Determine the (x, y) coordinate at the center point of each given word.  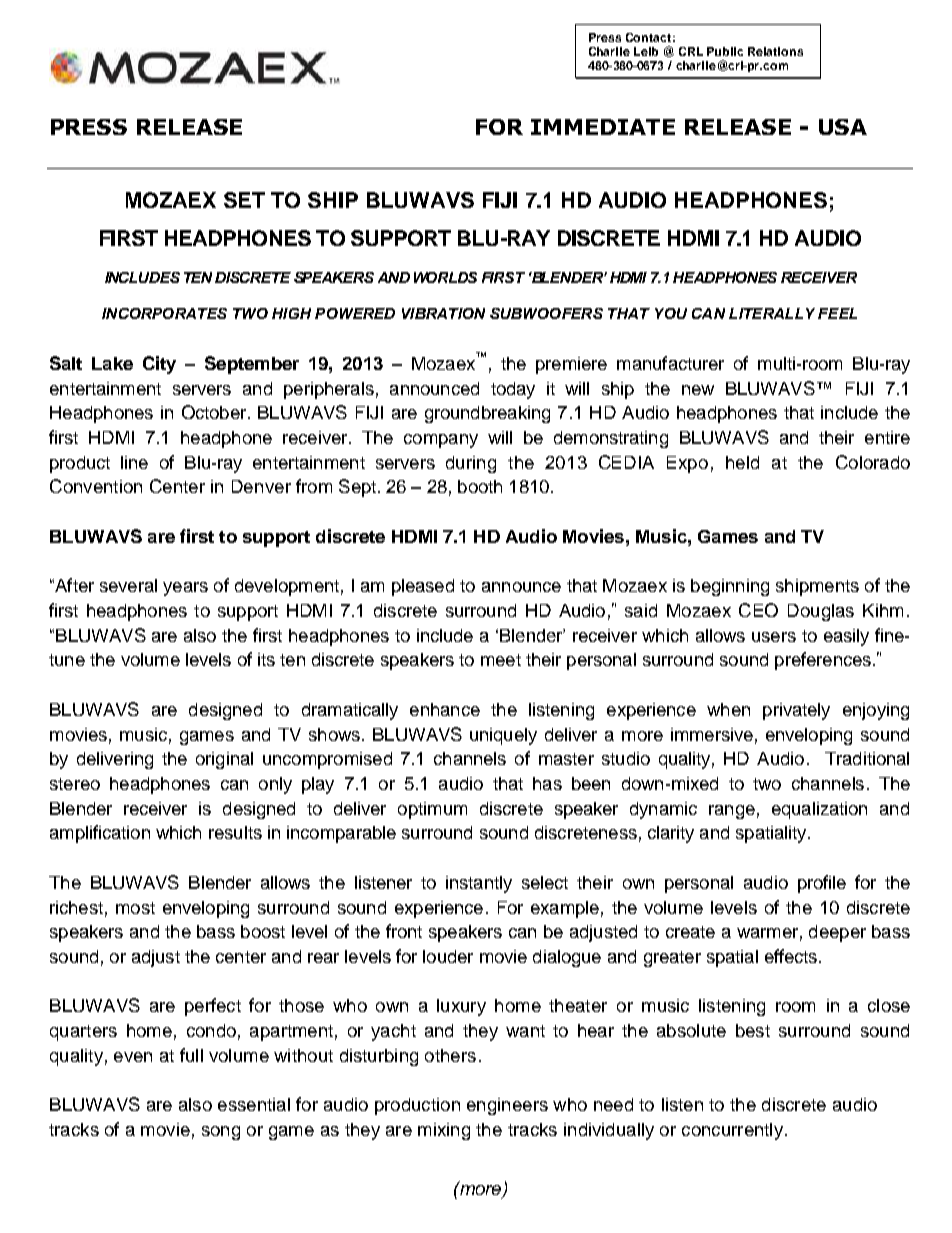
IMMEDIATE (603, 127)
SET (244, 200)
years (185, 589)
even (133, 1057)
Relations (775, 51)
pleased (423, 587)
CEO (758, 610)
